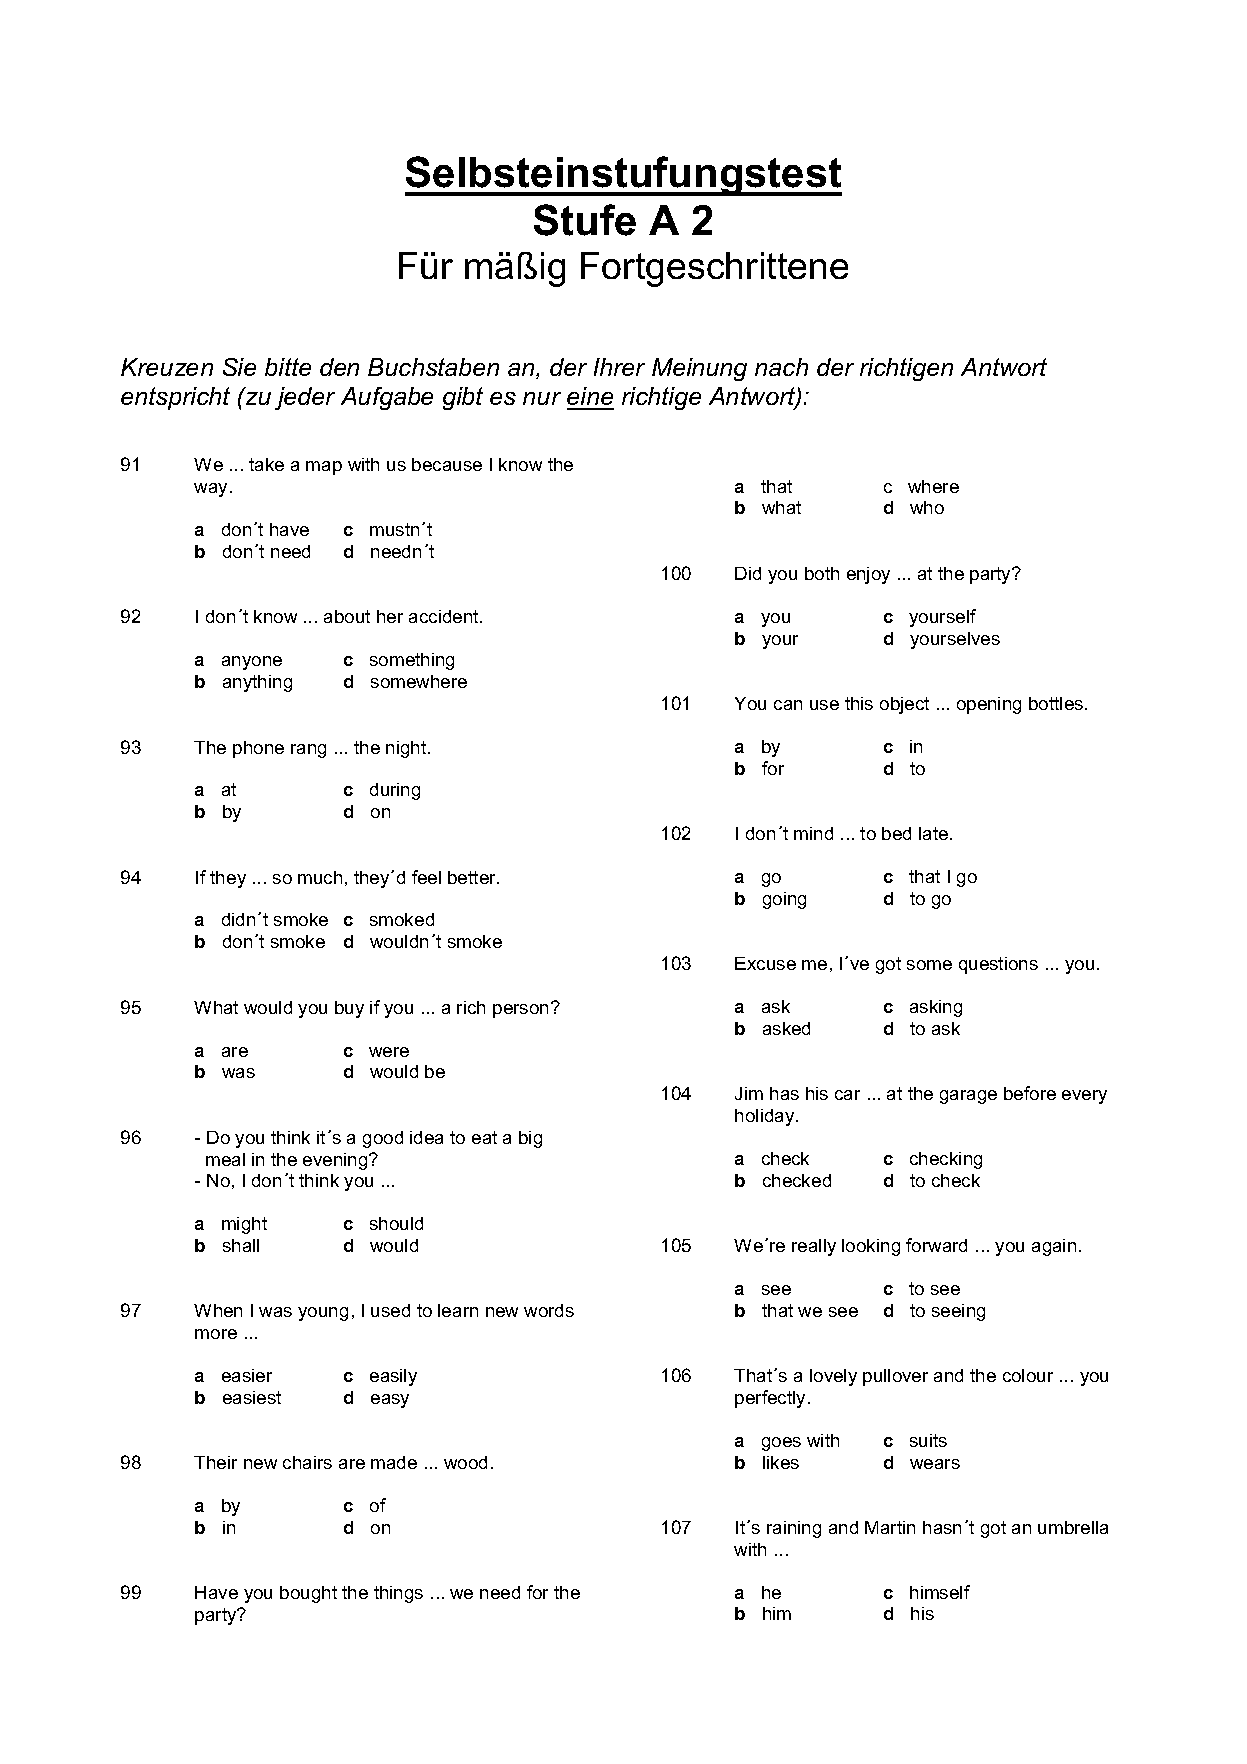 Image resolution: width=1247 pixels, height=1764 pixels. What do you see at coordinates (308, 1594) in the screenshot?
I see `bought` at bounding box center [308, 1594].
